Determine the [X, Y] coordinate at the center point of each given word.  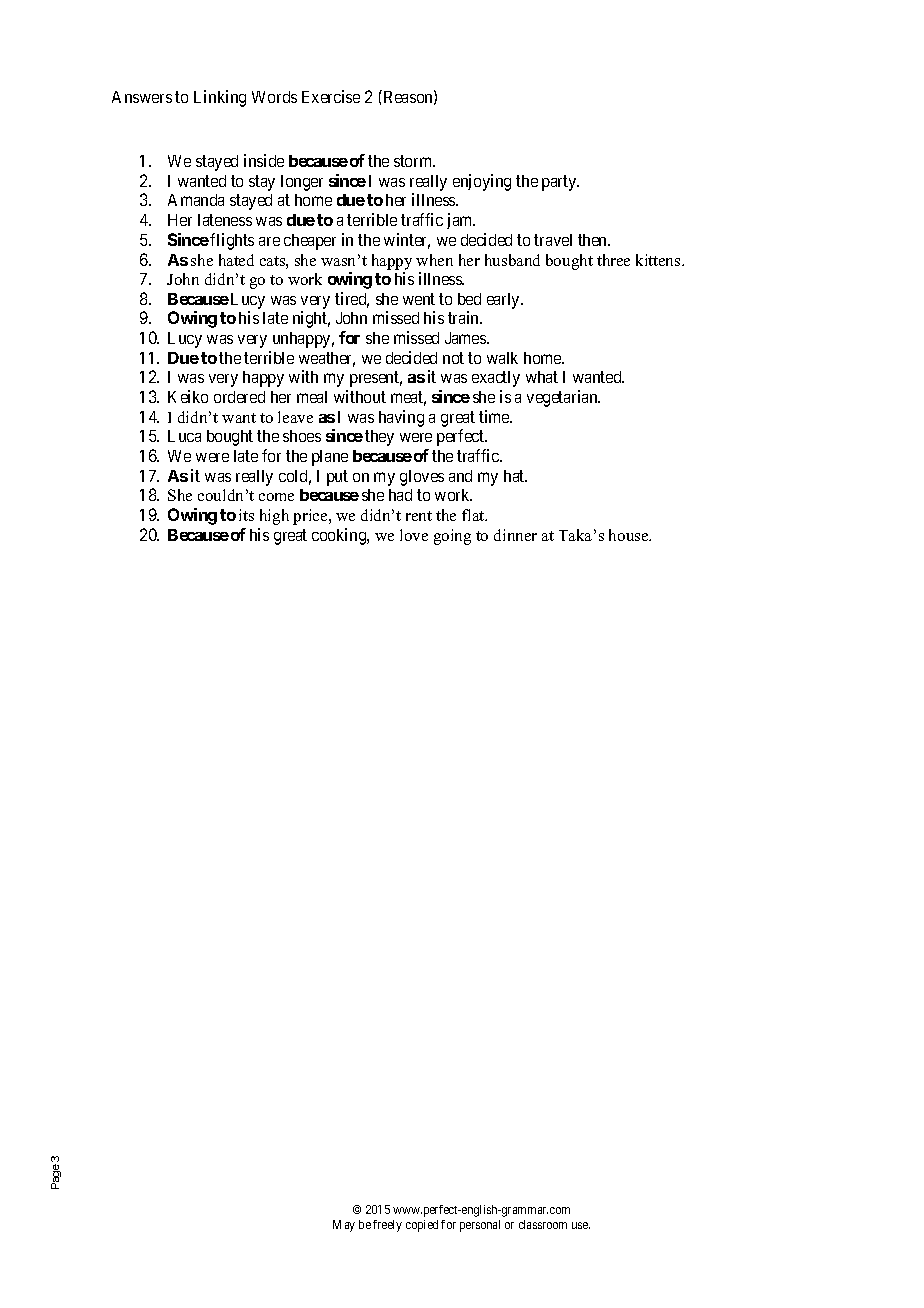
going [452, 537]
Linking [220, 98]
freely [387, 1226]
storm [414, 161]
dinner [515, 535]
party [560, 183]
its [246, 515]
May [344, 1226]
